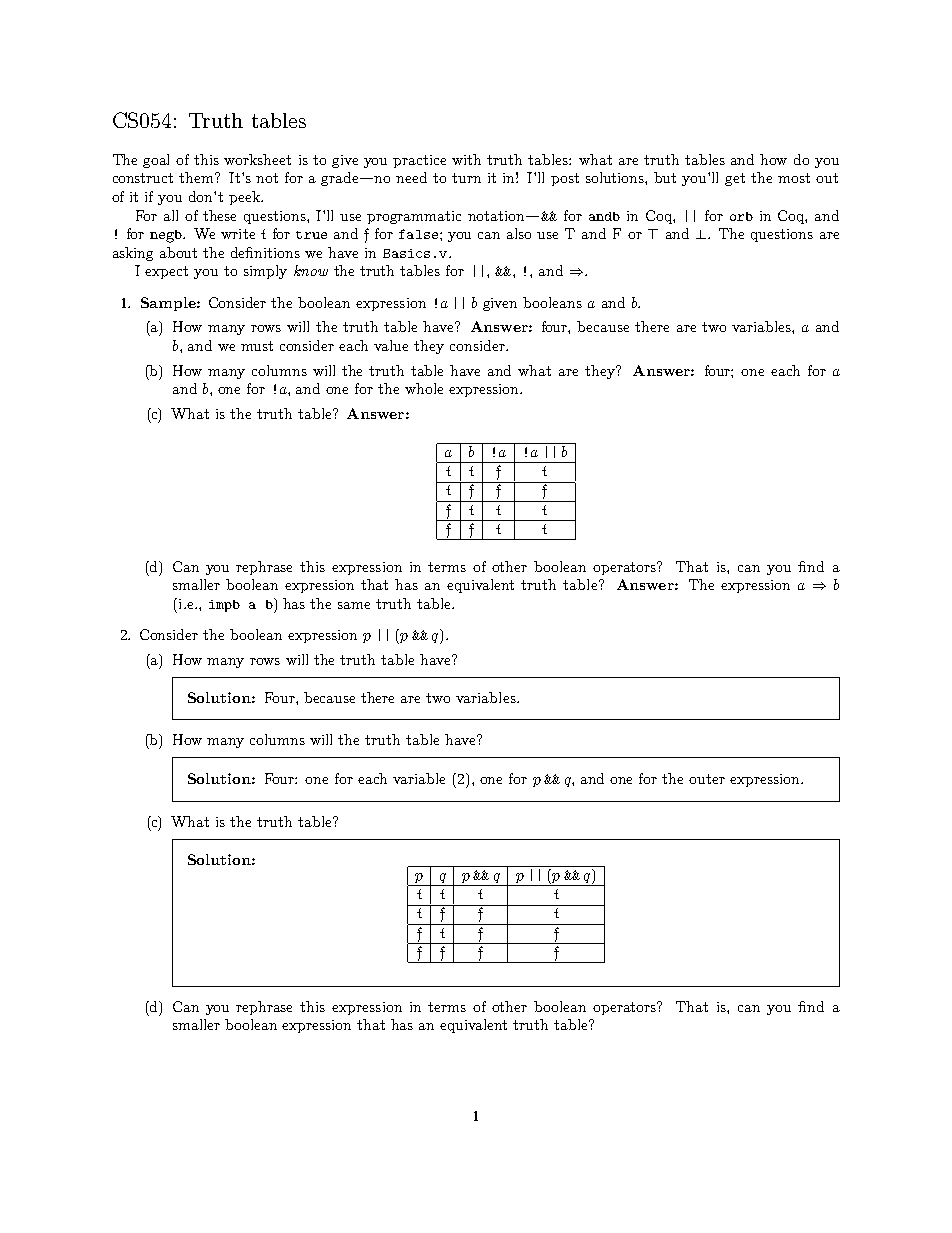  I want to click on them, so click(198, 177).
